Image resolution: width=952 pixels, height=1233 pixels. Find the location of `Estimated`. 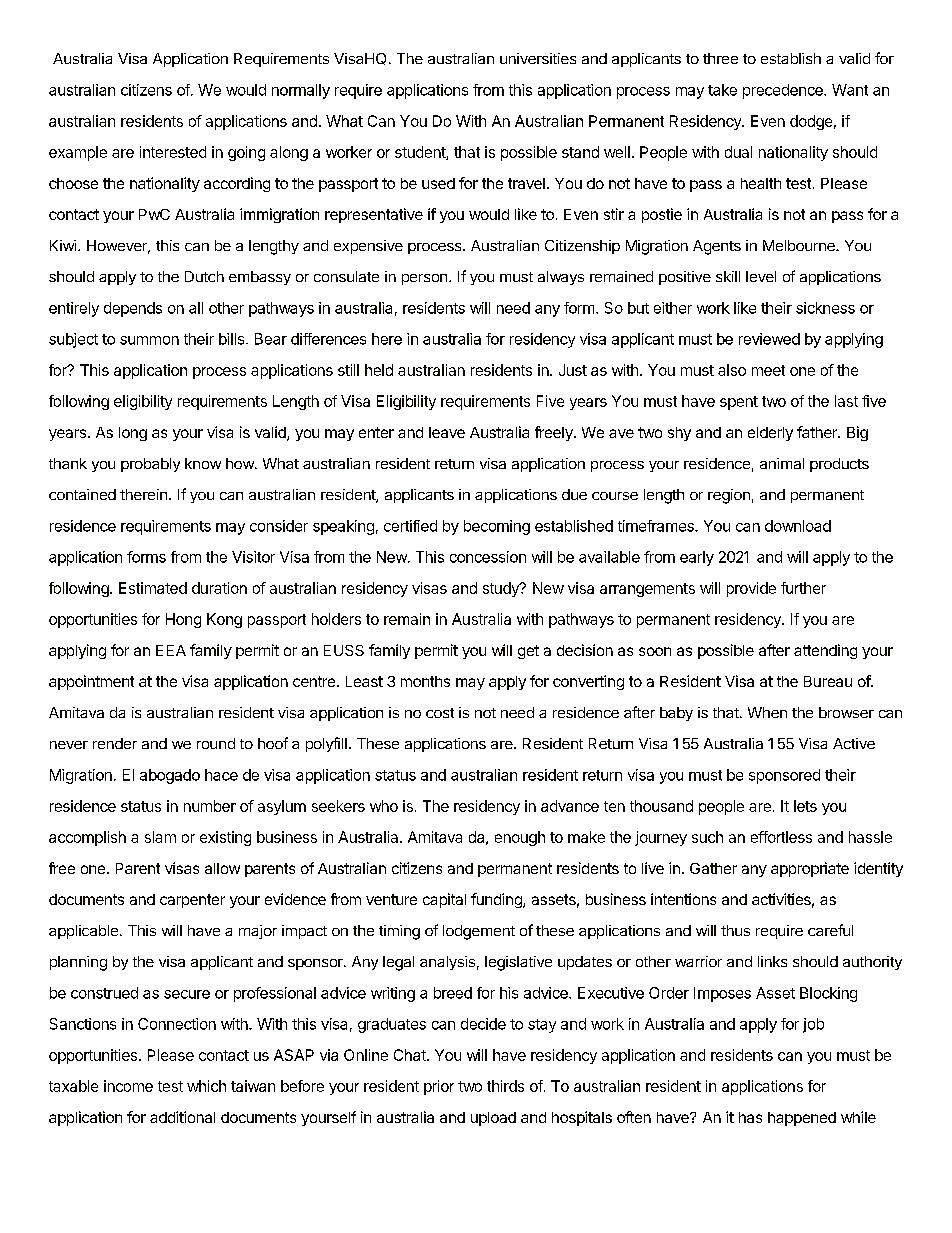

Estimated is located at coordinates (153, 588).
